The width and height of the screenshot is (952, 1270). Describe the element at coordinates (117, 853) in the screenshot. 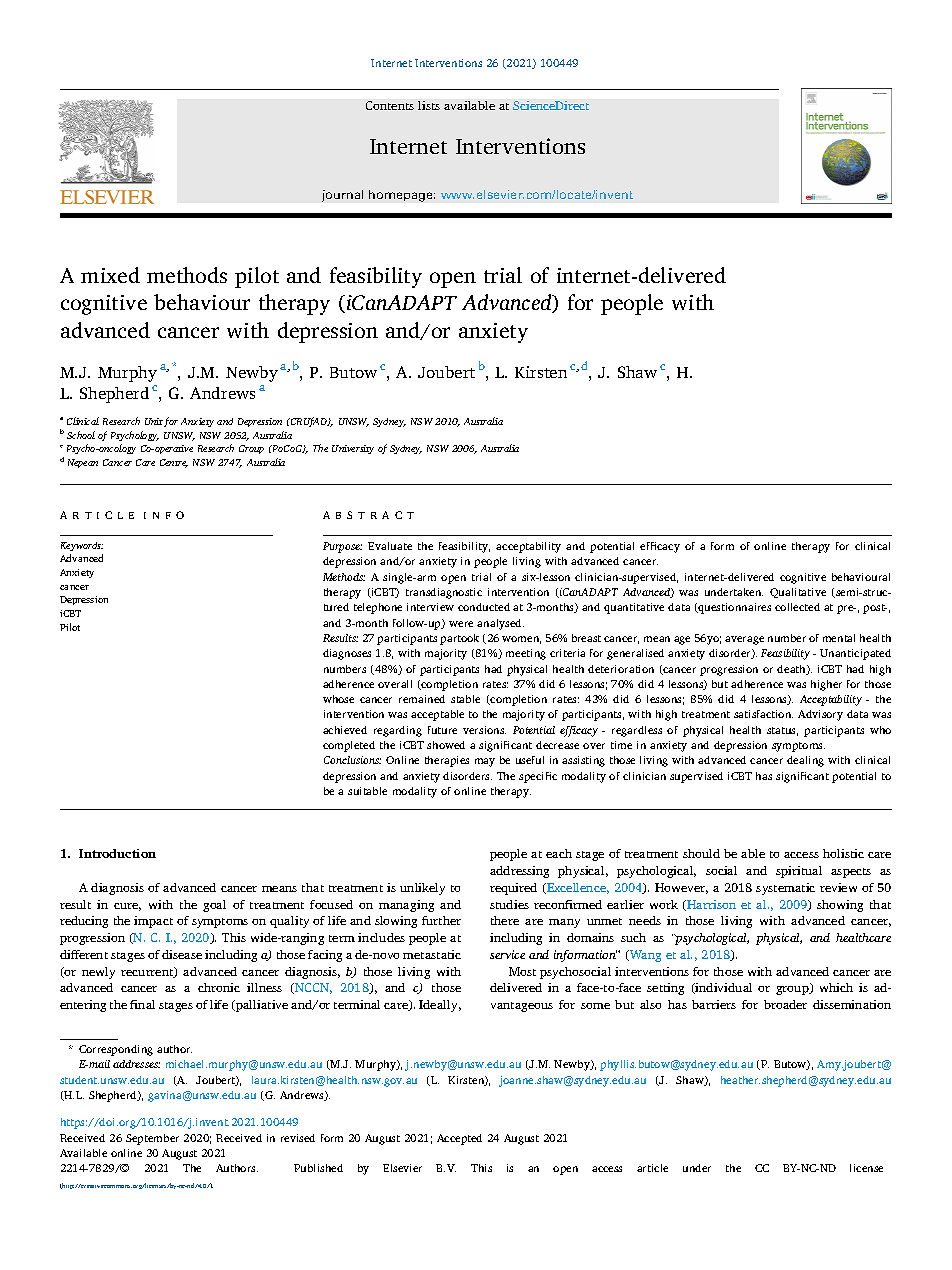

I see `Introduction` at that location.
